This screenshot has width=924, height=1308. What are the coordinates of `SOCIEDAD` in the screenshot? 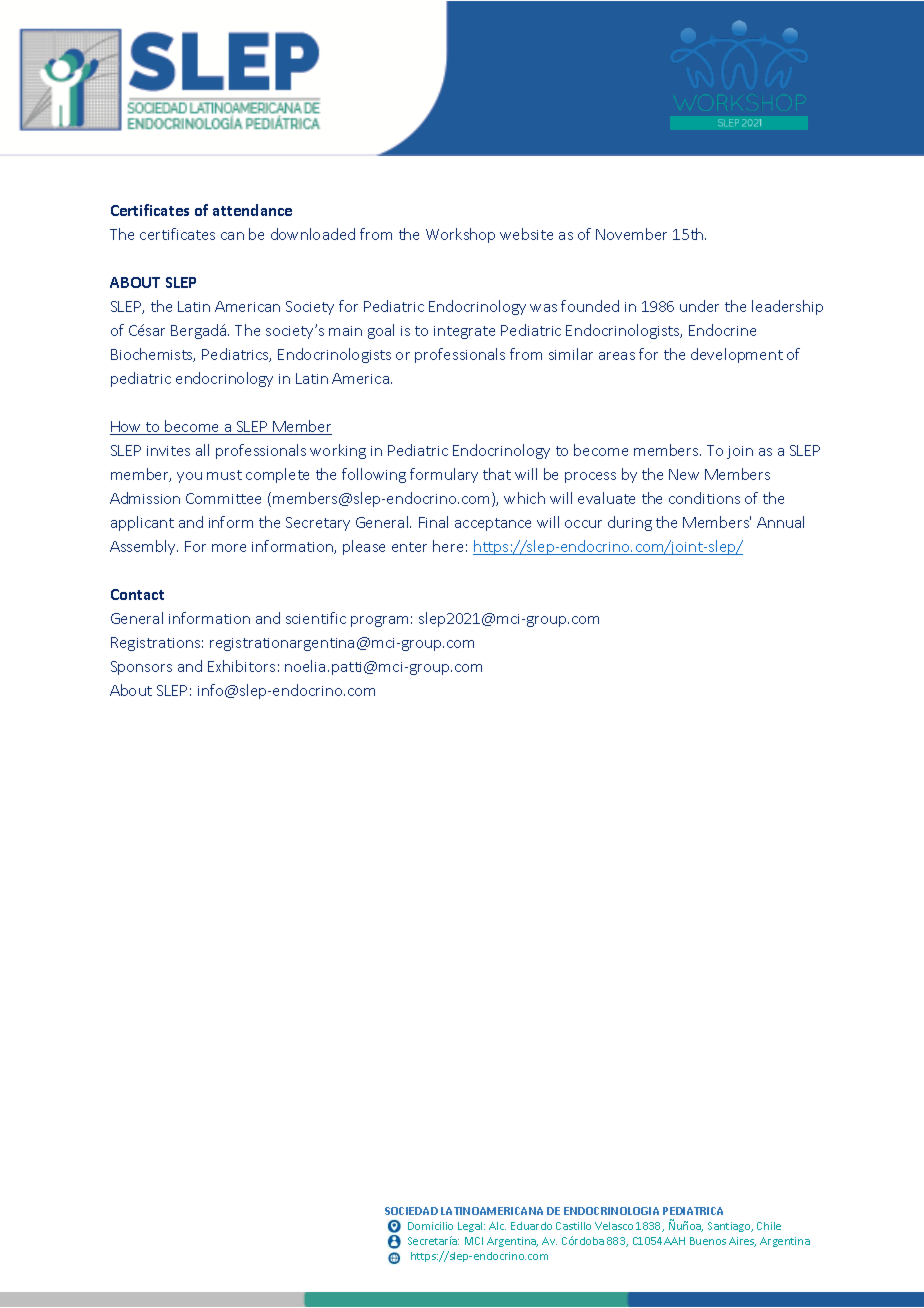 It's located at (411, 1211).
